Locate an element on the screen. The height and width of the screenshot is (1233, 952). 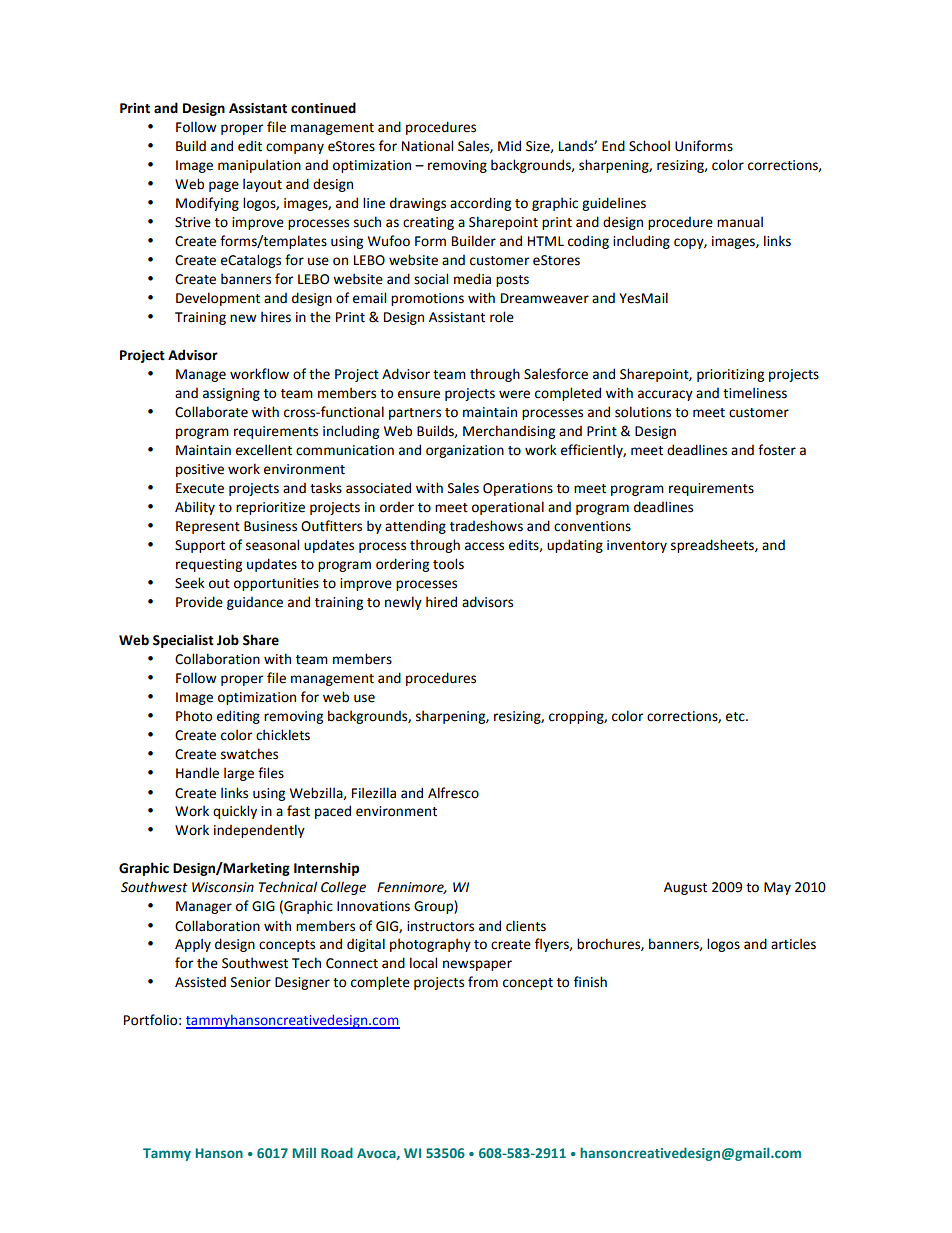
School is located at coordinates (649, 146).
